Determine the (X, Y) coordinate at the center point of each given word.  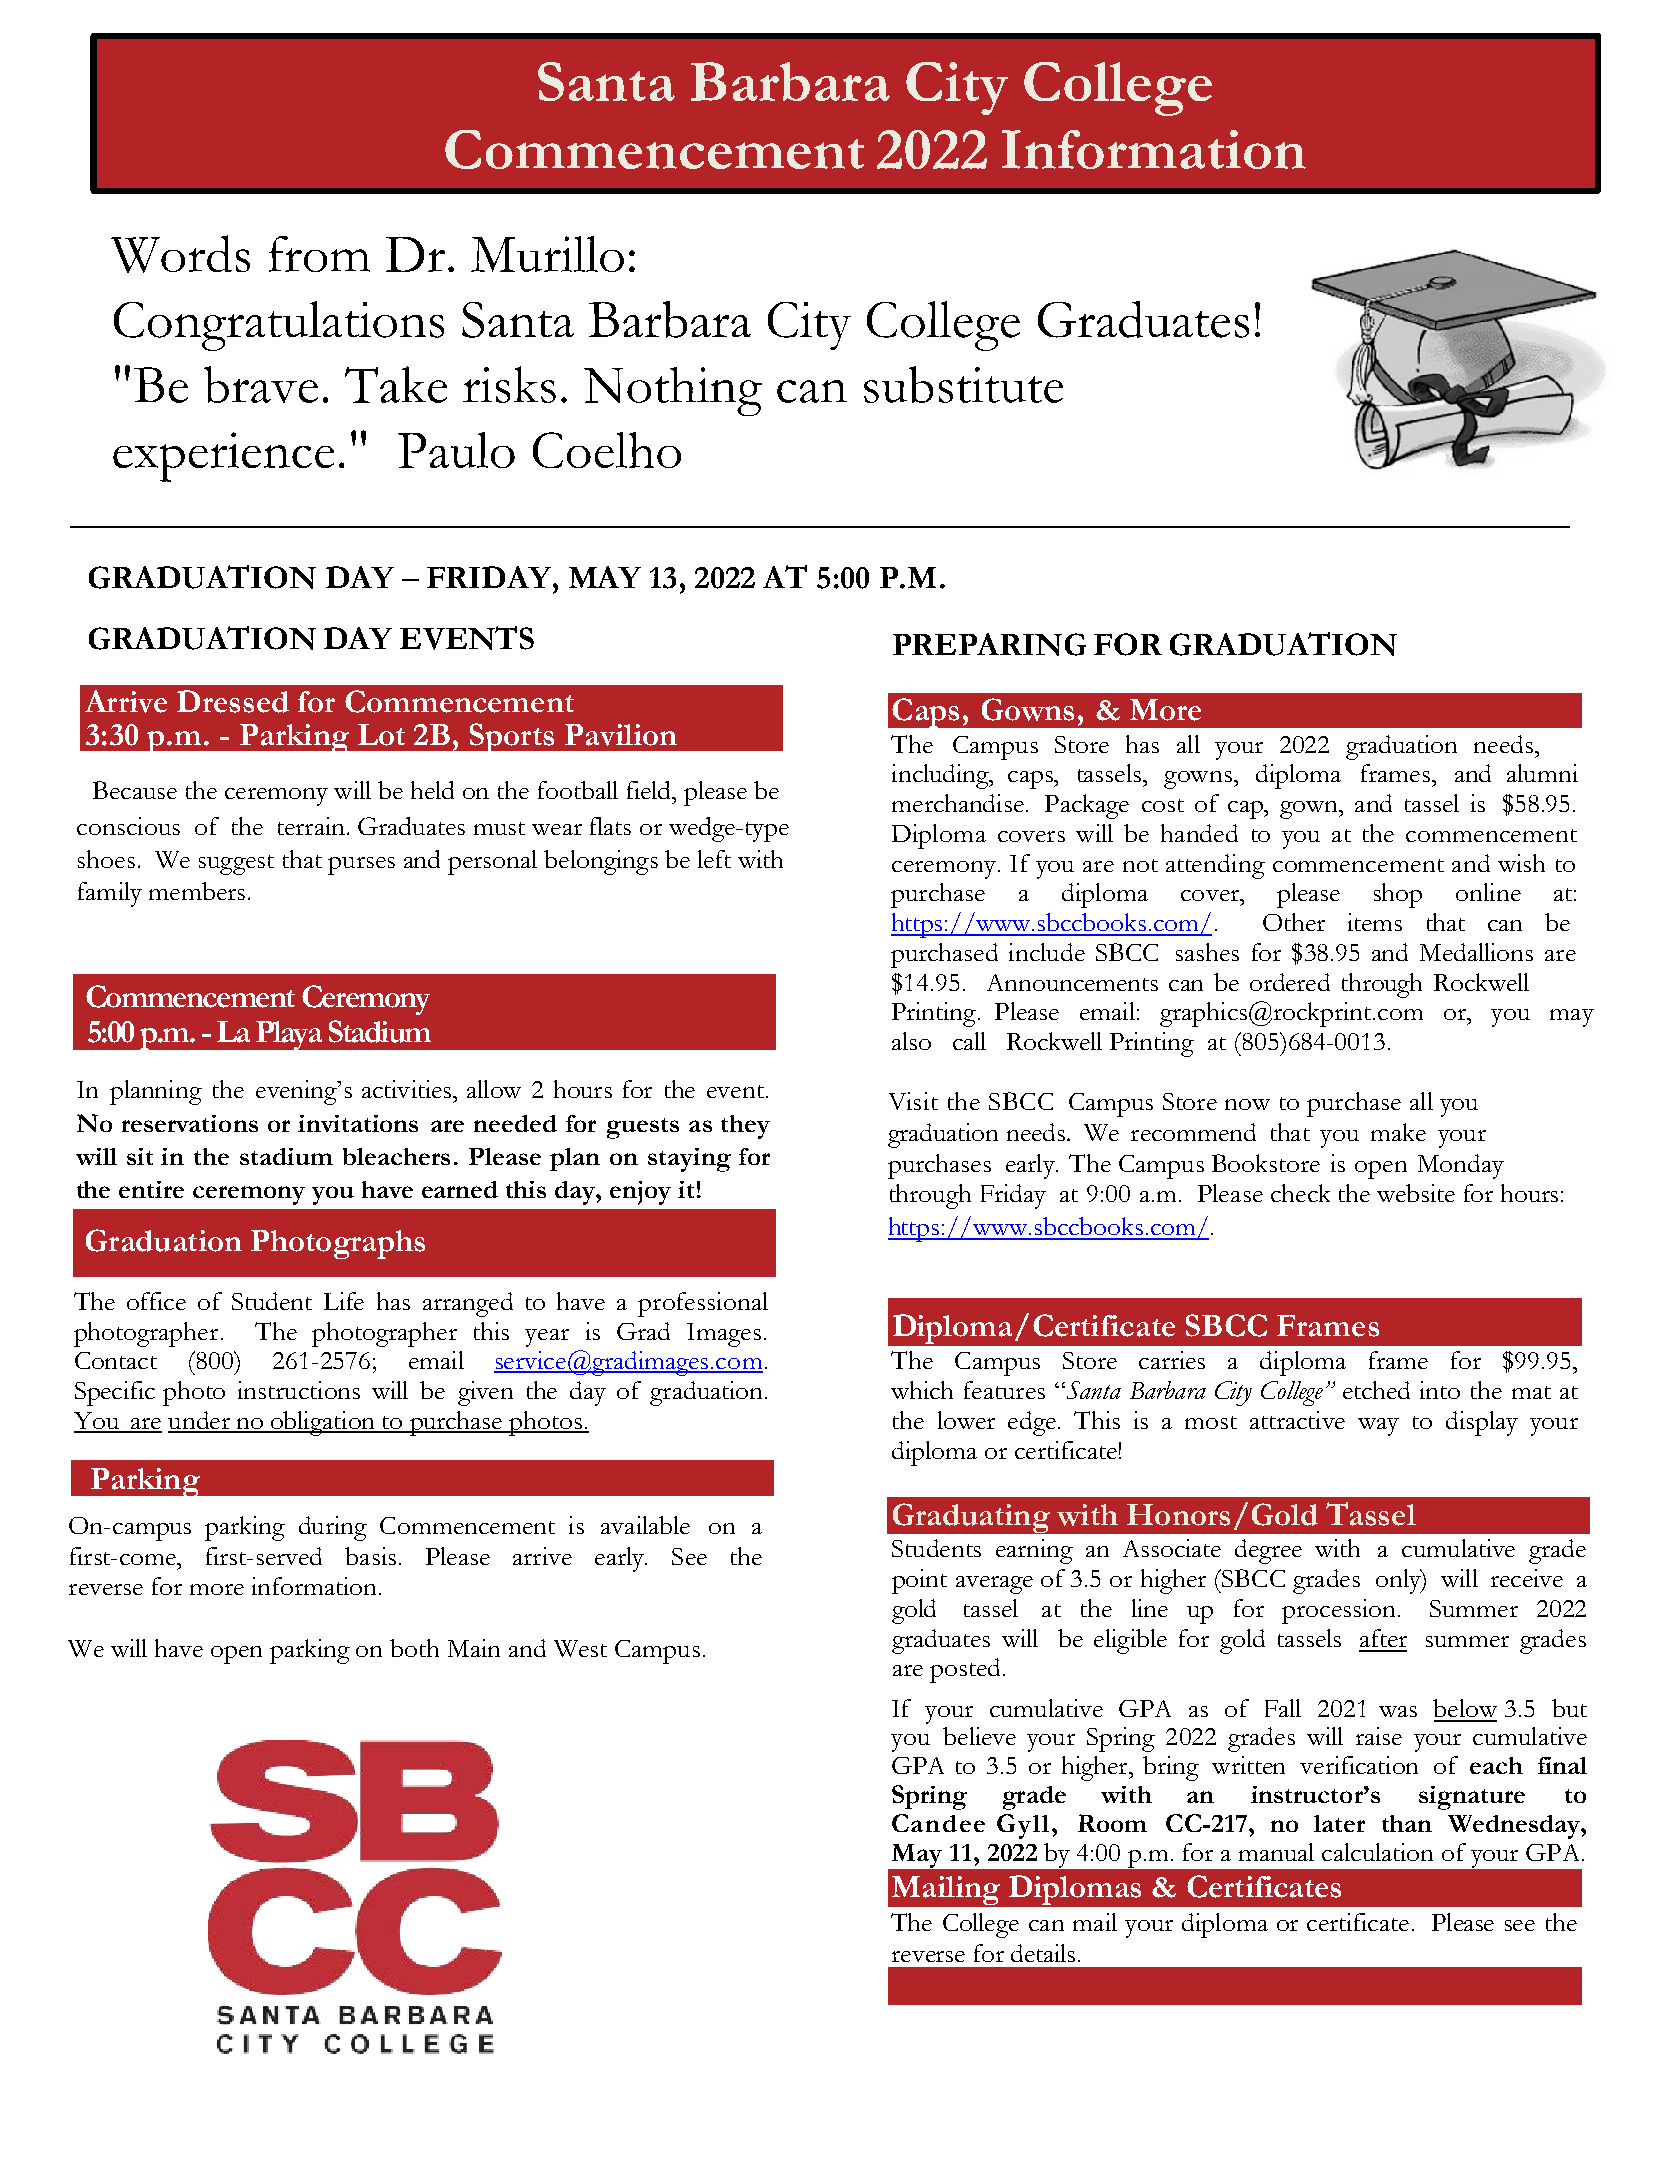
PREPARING (989, 644)
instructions (299, 1390)
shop (1398, 895)
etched (1376, 1390)
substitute (963, 384)
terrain (311, 826)
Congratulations (279, 326)
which (922, 1390)
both (414, 1648)
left (714, 859)
